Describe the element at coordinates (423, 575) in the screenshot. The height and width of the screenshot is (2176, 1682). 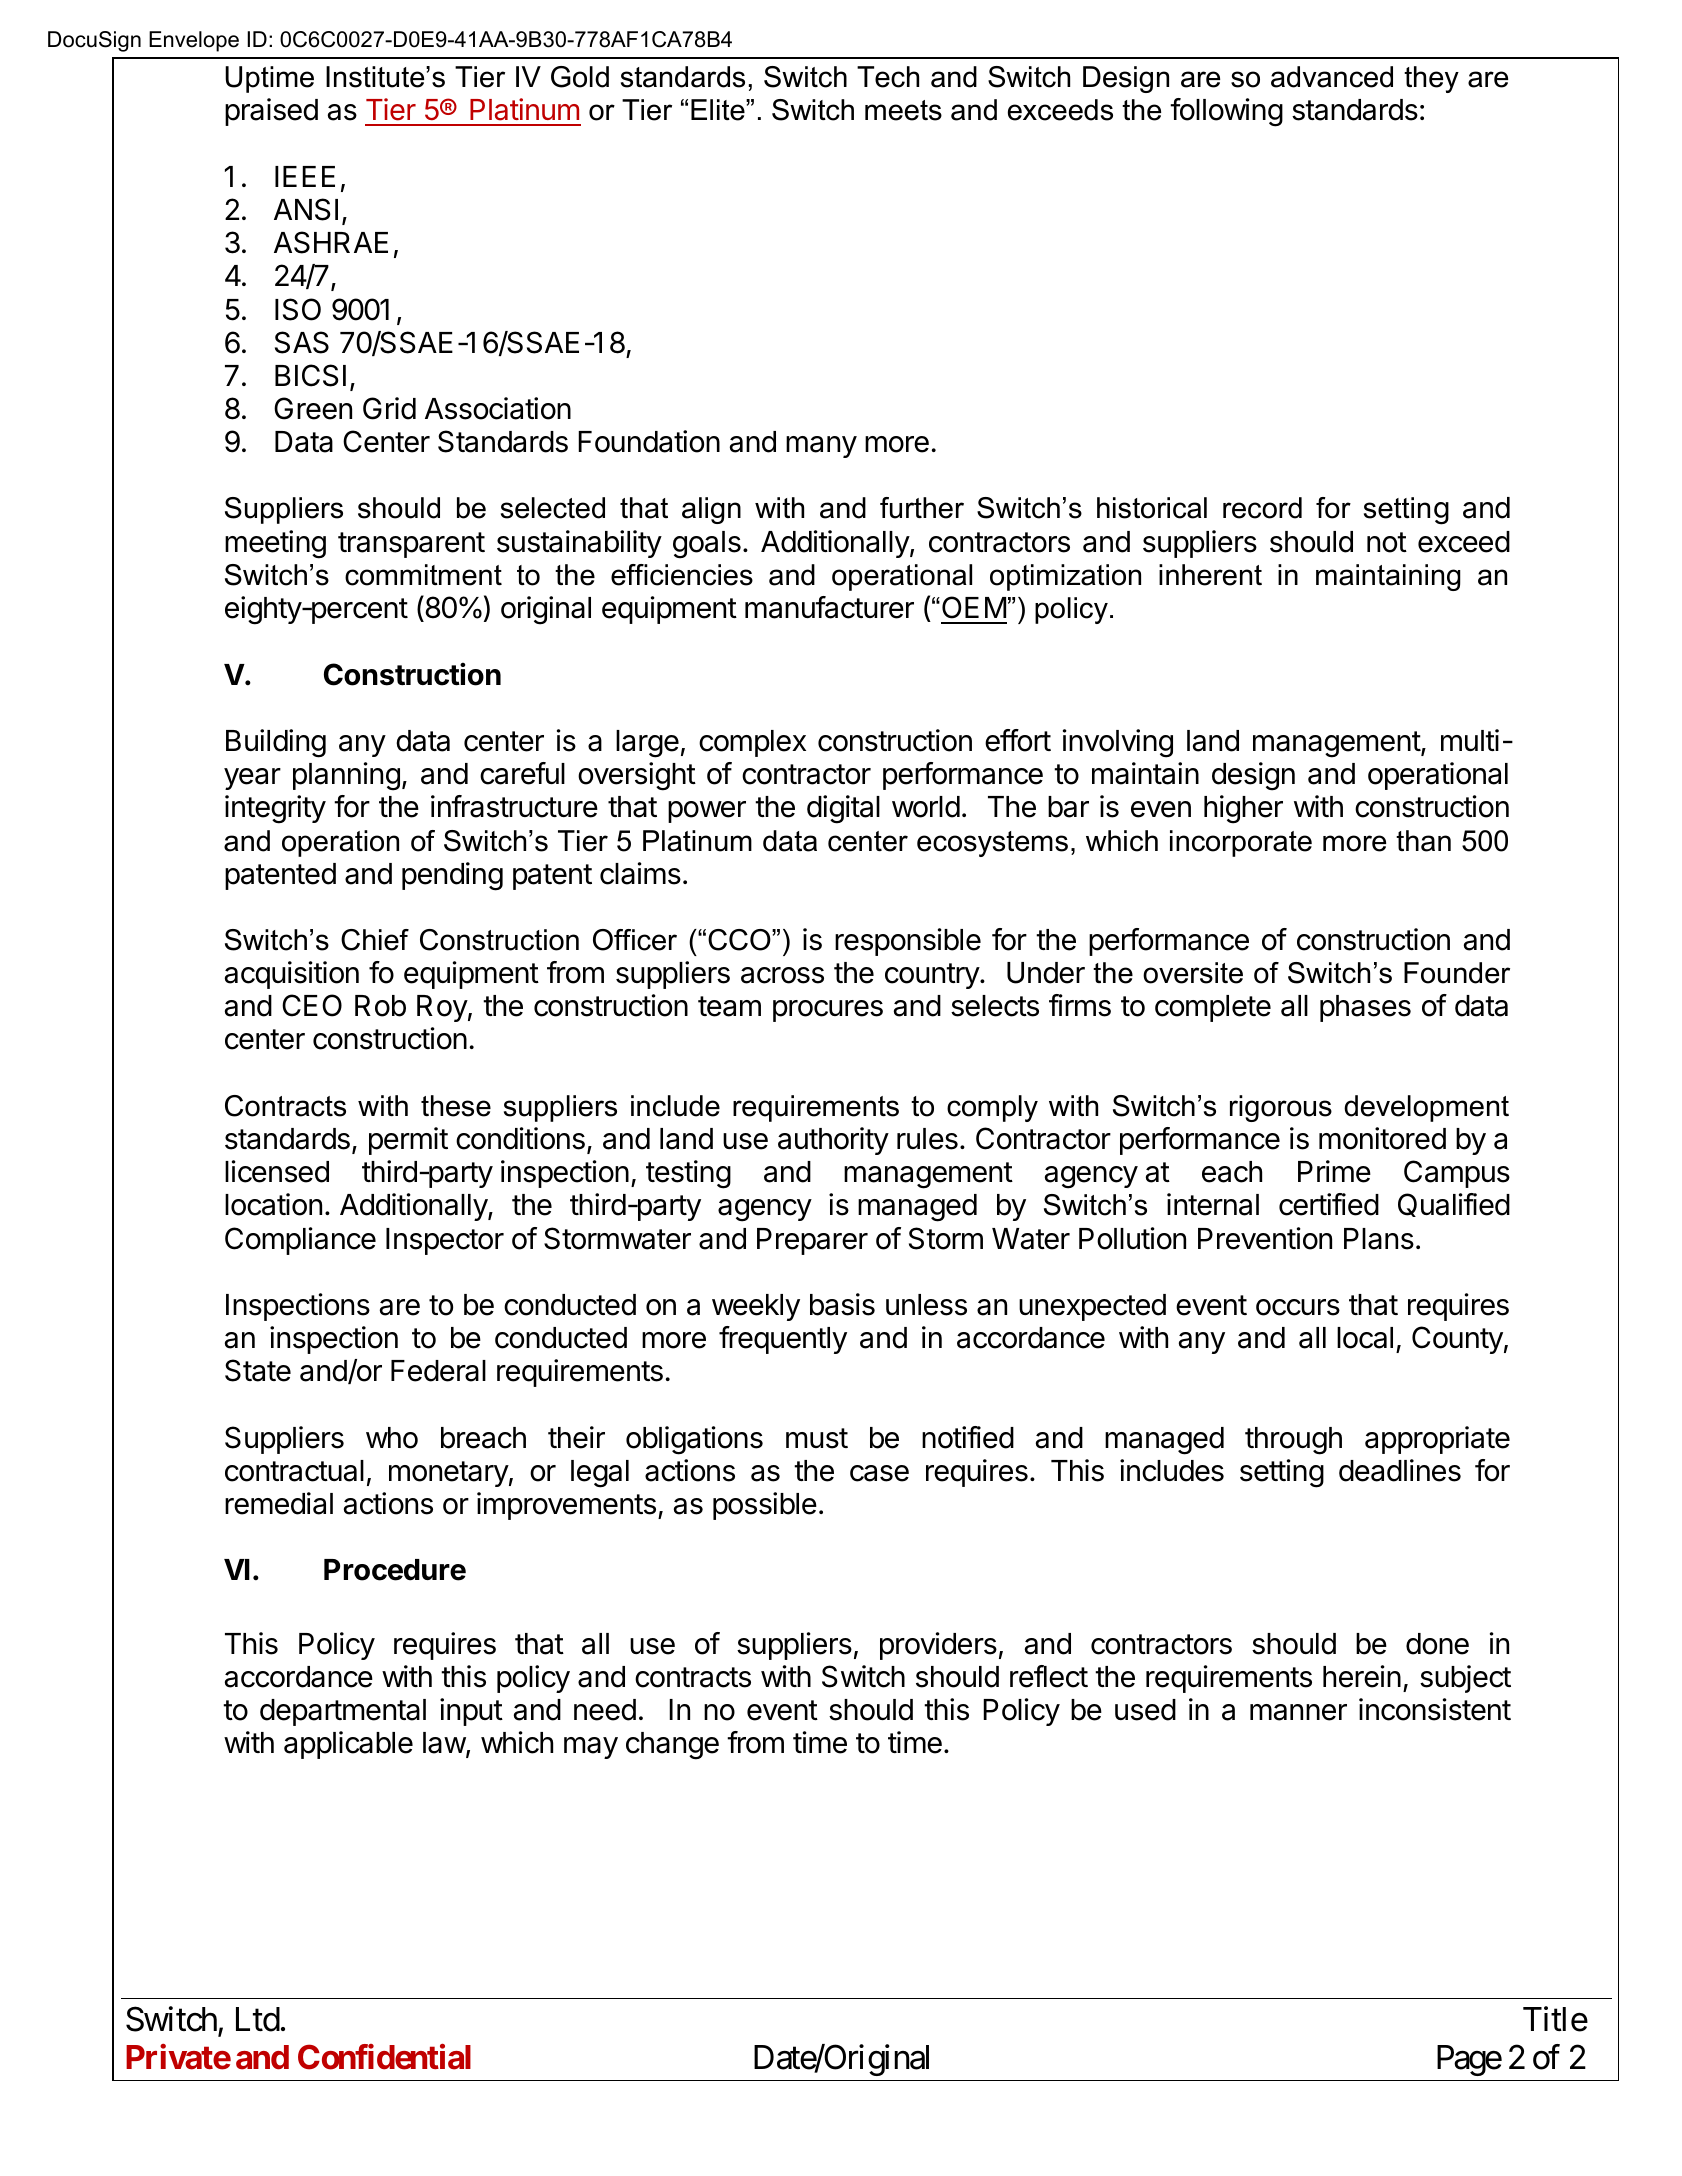
I see `commitment` at that location.
